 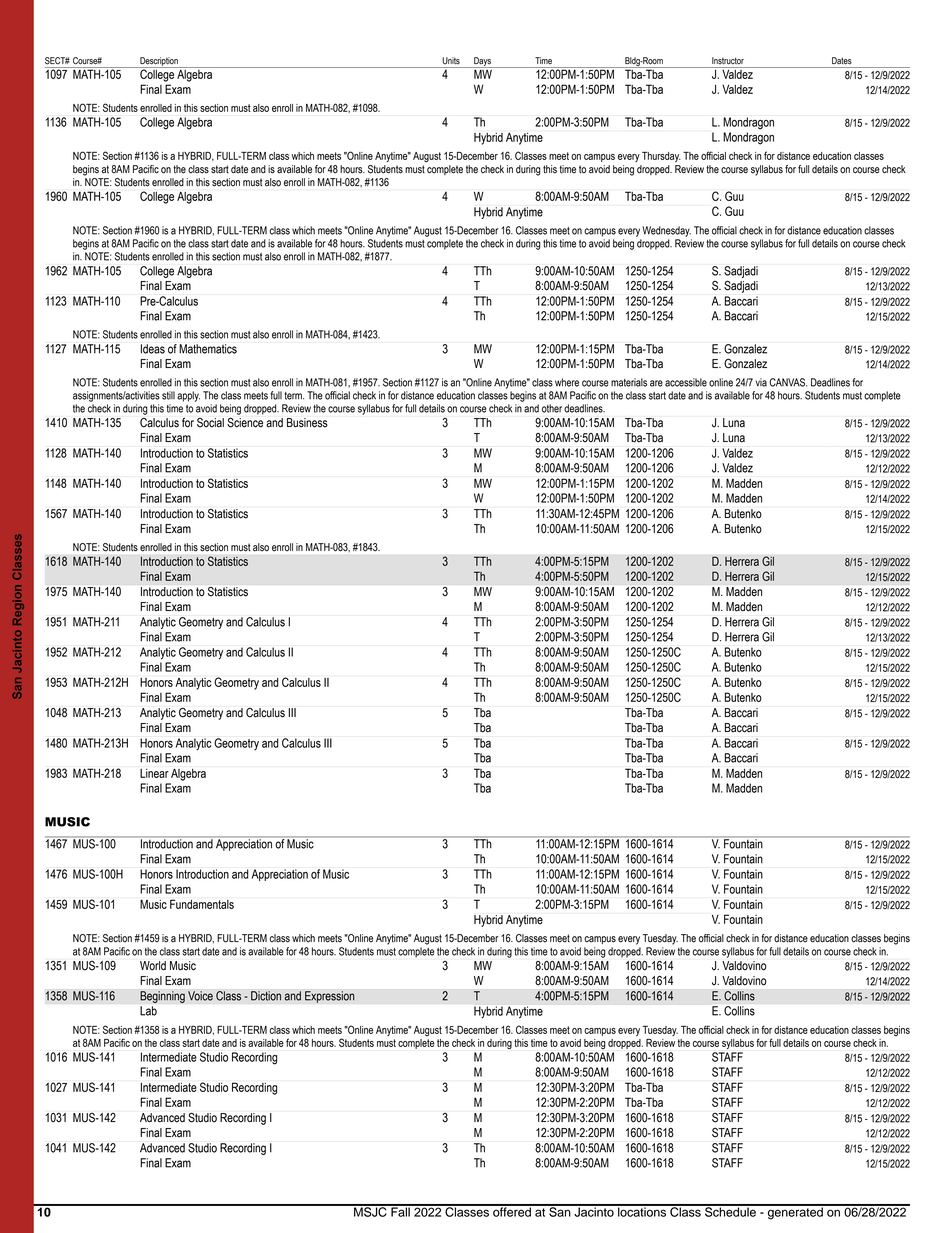 What do you see at coordinates (656, 383) in the screenshot?
I see `are` at bounding box center [656, 383].
